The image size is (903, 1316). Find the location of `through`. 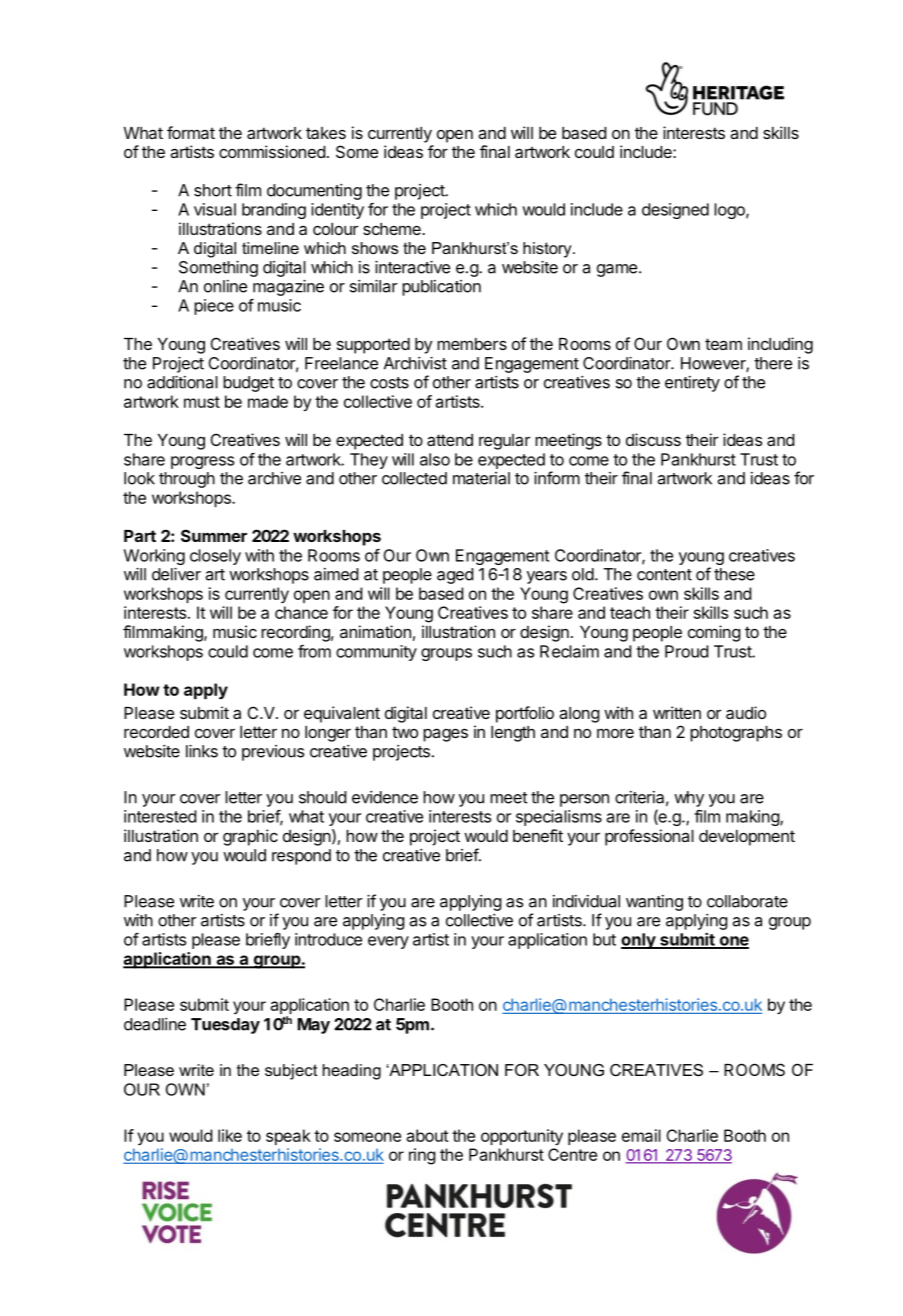

through is located at coordinates (187, 480).
